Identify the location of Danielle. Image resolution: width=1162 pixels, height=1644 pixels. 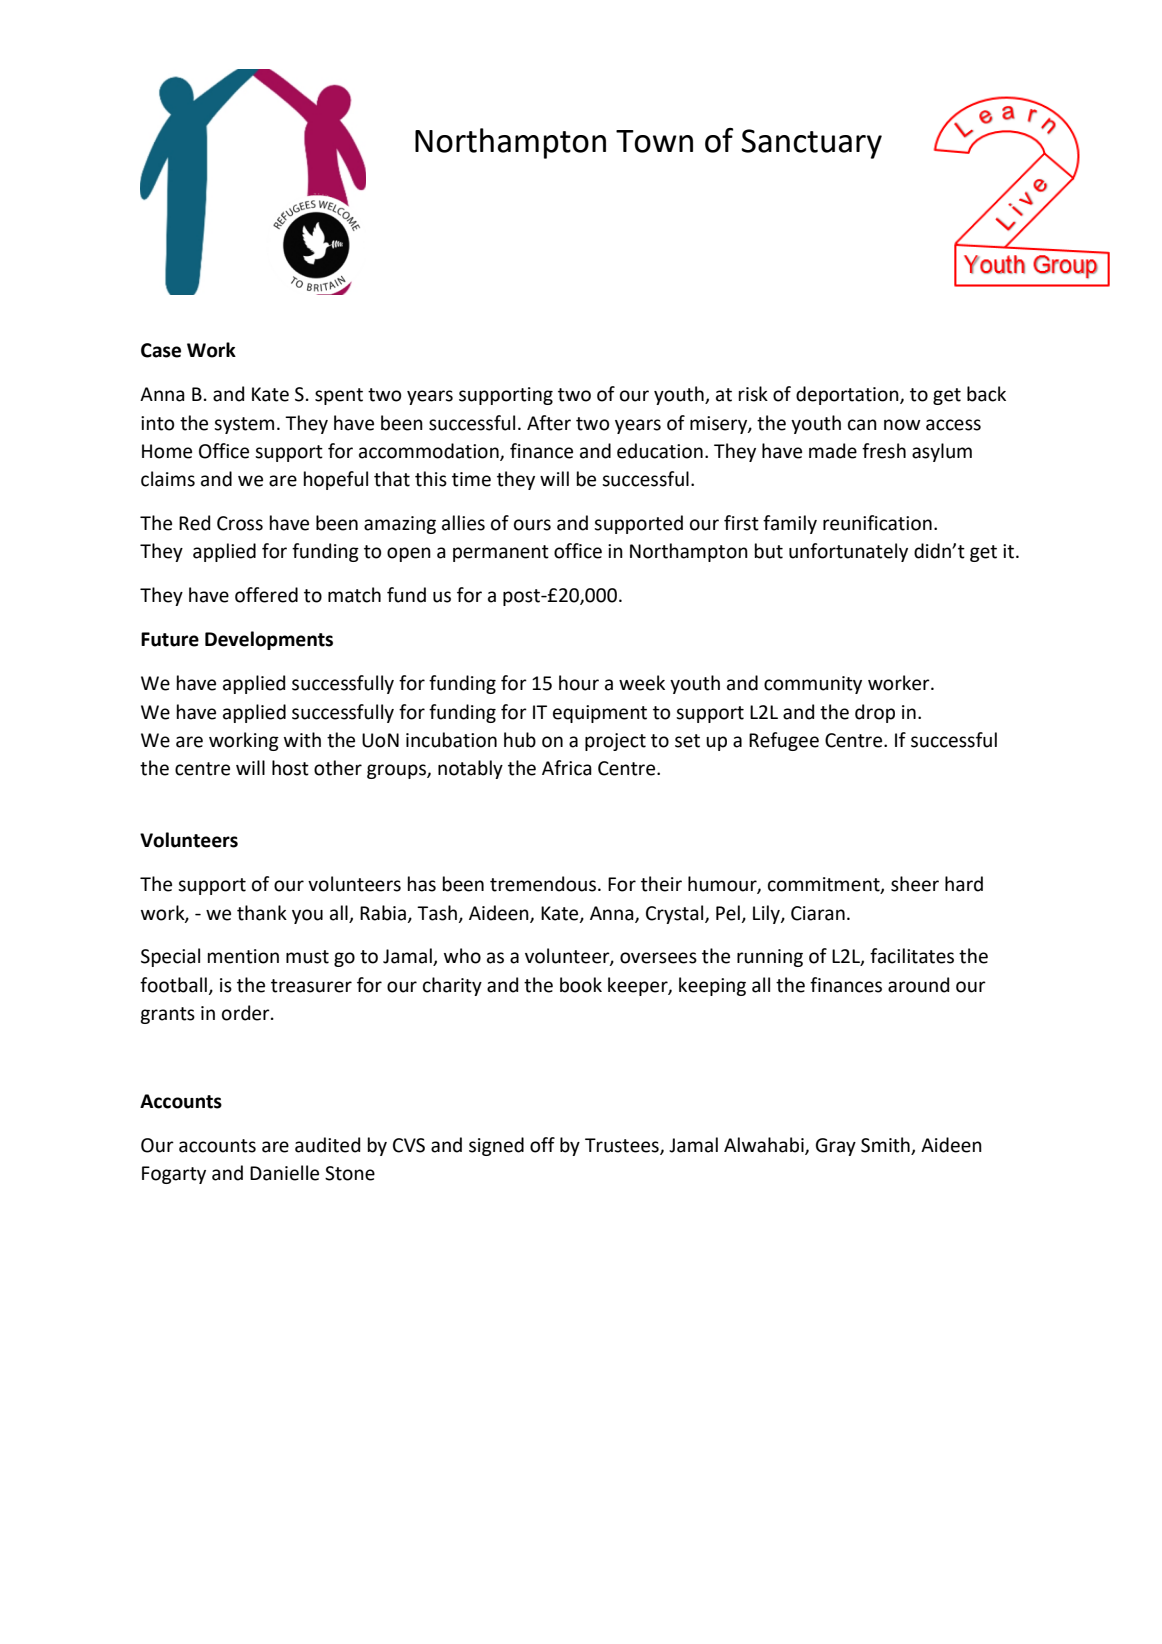
(284, 1173).
